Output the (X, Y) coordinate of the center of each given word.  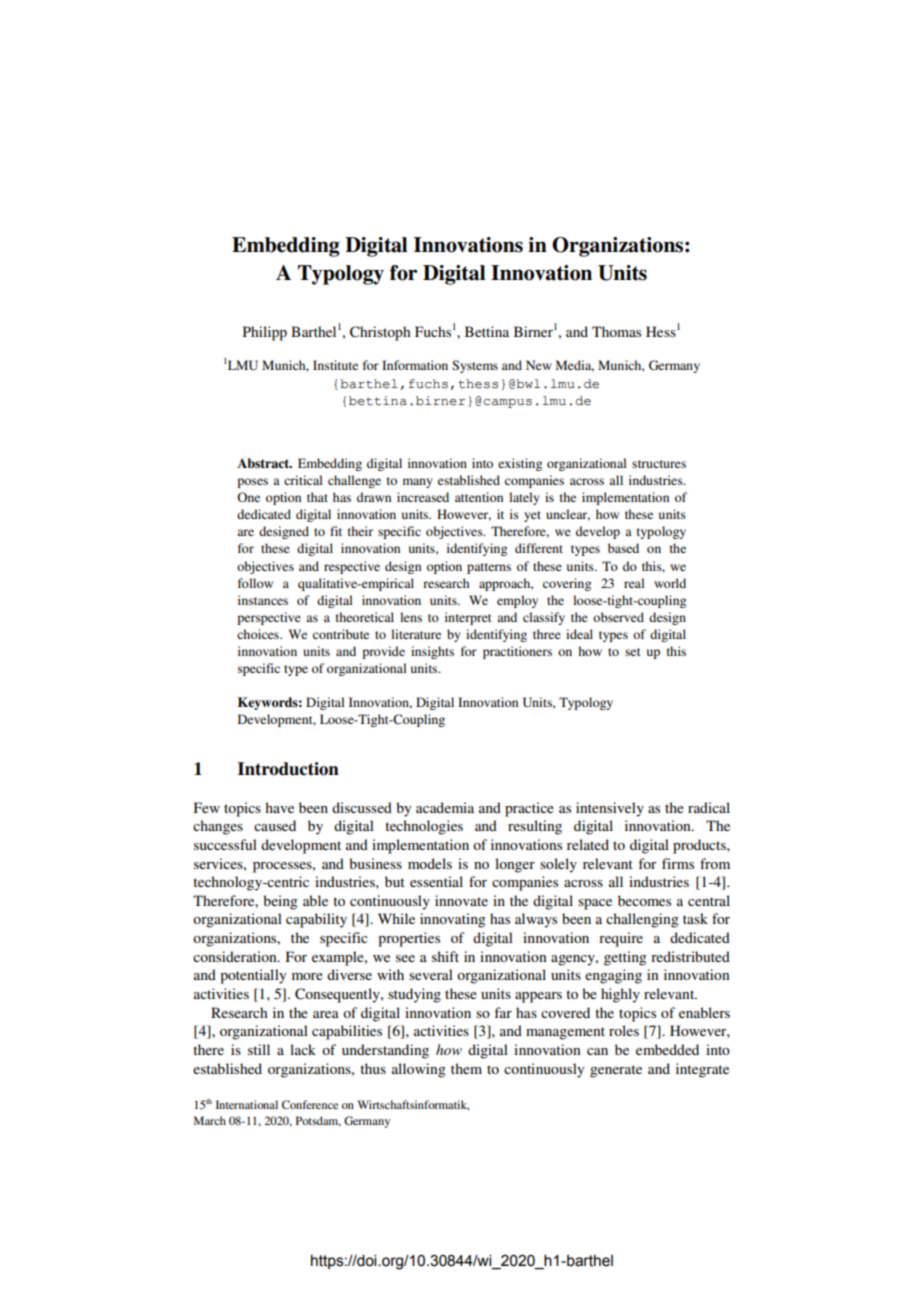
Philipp (265, 333)
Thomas (616, 331)
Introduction (288, 769)
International (247, 1104)
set (633, 652)
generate (616, 1071)
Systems (475, 366)
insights (432, 652)
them (466, 1068)
